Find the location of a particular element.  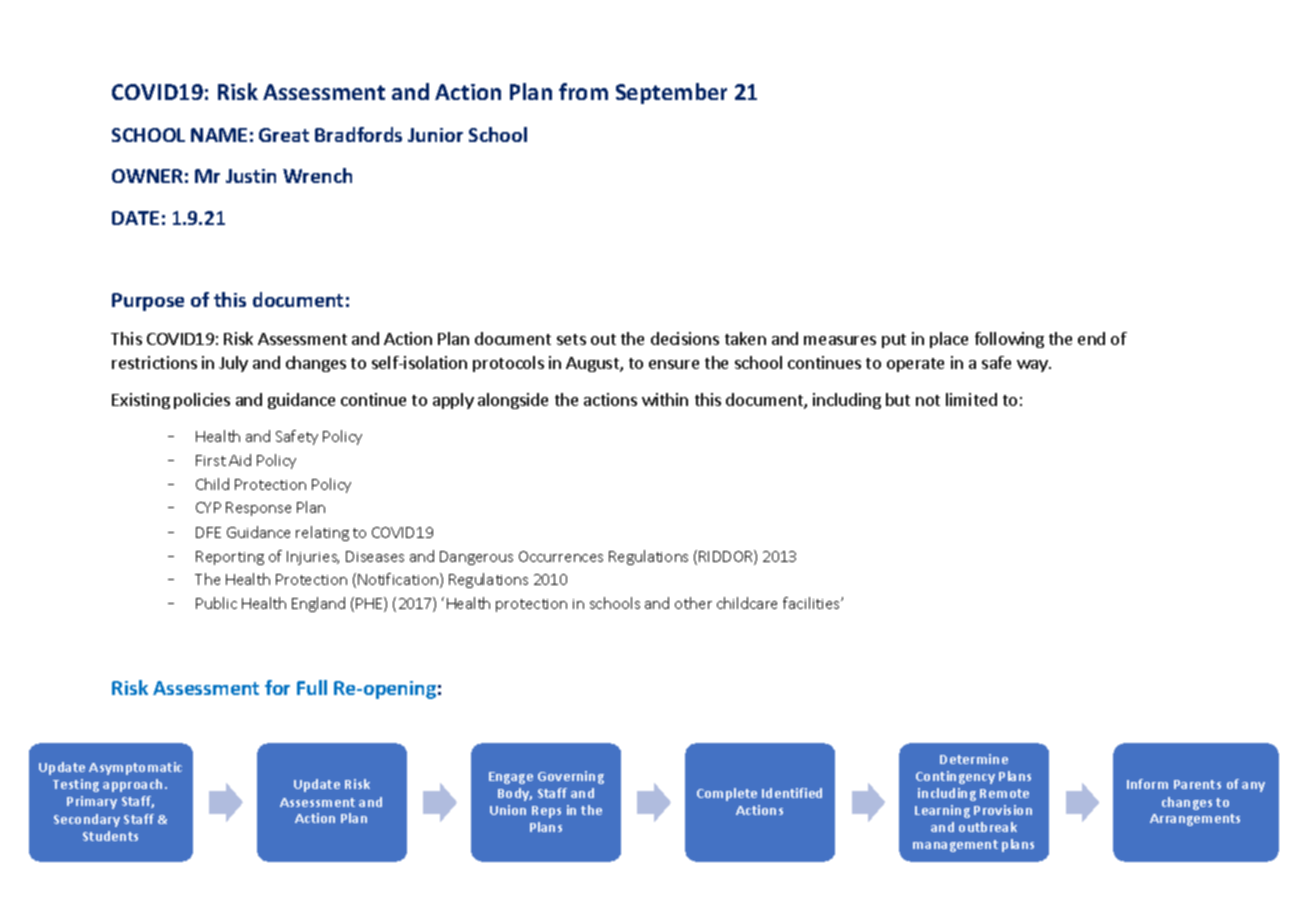

July is located at coordinates (233, 364).
